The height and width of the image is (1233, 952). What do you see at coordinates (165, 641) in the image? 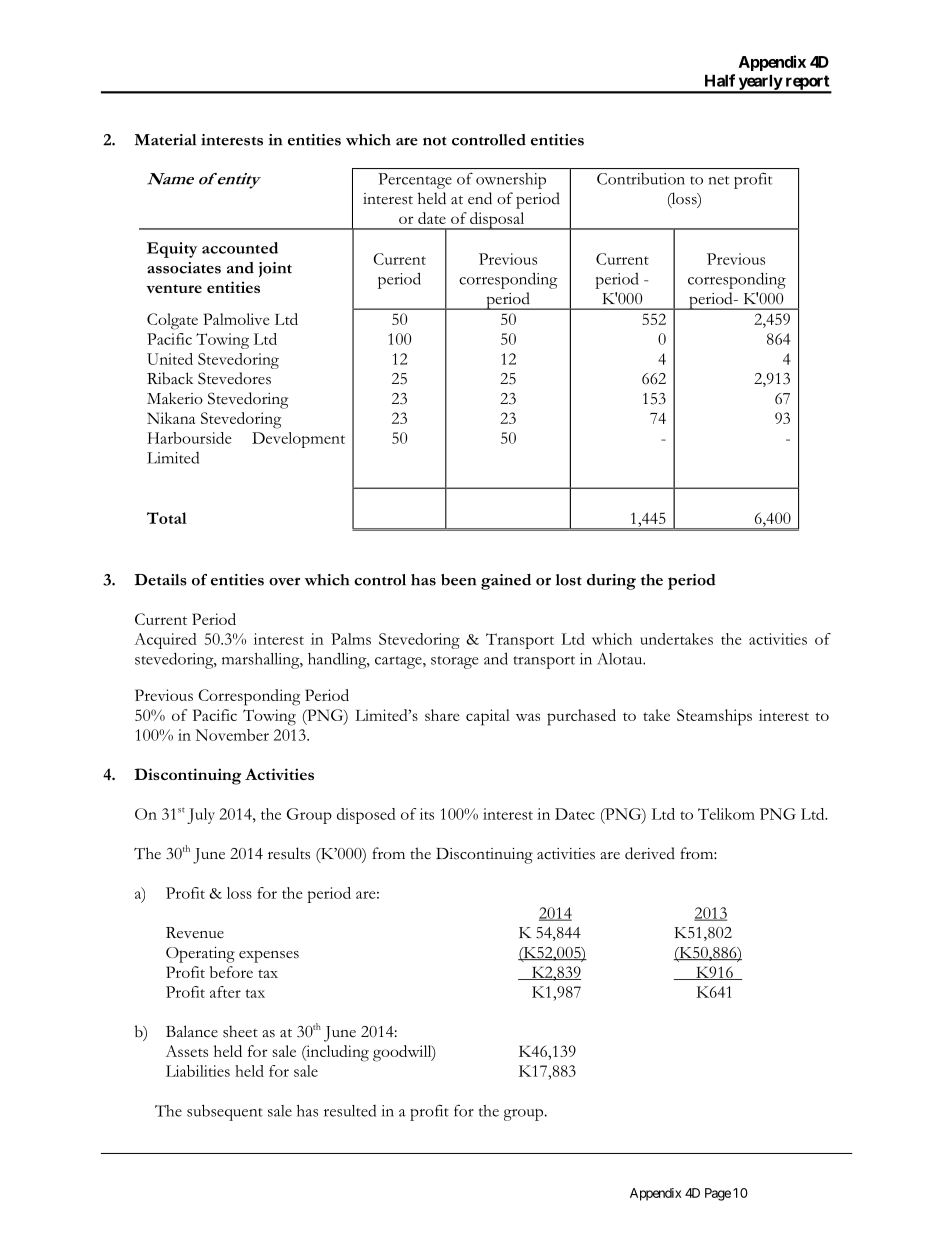
I see `Acquired` at bounding box center [165, 641].
